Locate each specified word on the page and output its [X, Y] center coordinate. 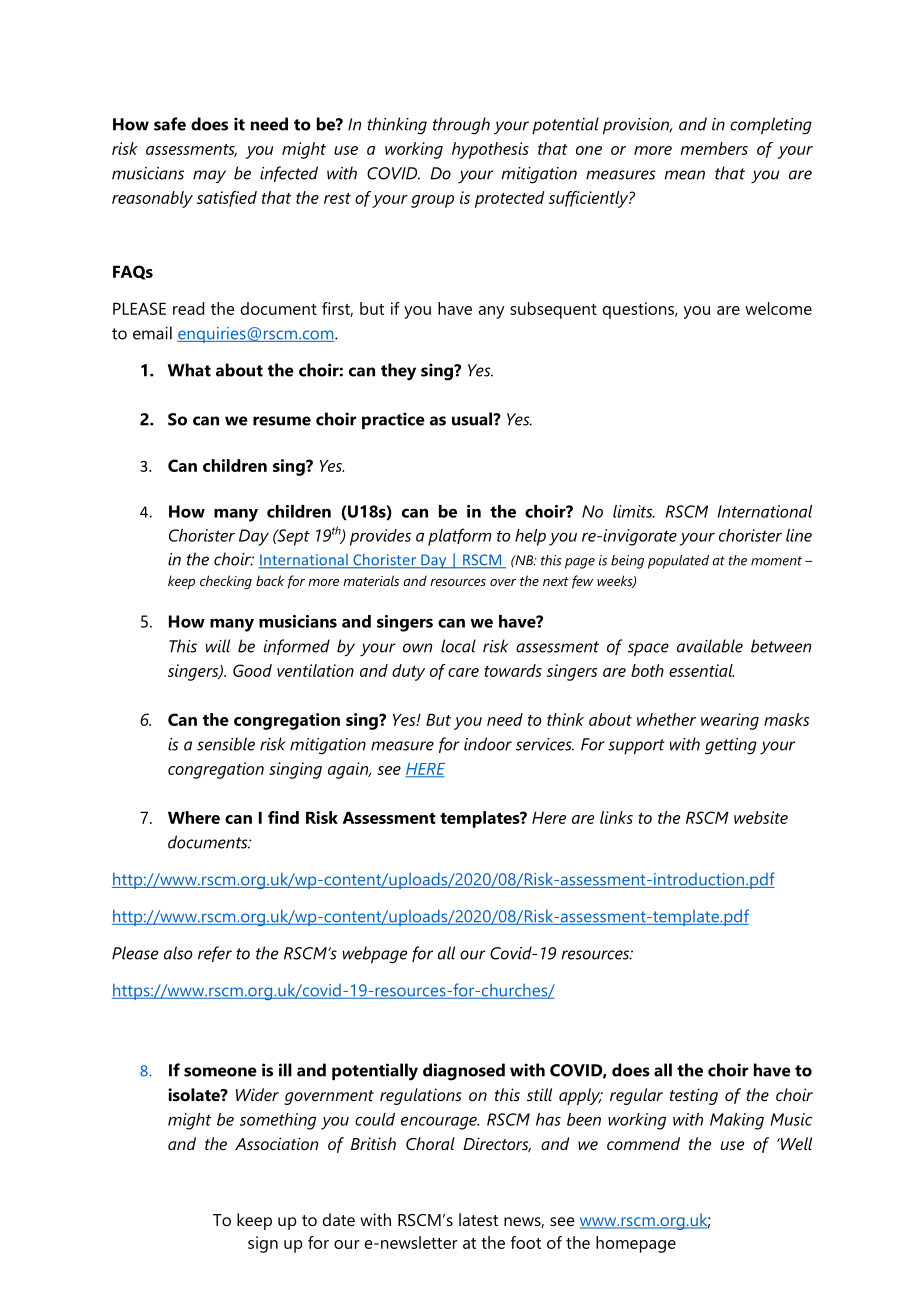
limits [634, 511]
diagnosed [464, 1072]
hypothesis [490, 150]
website [761, 817]
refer [215, 954]
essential [701, 670]
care [463, 672]
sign [263, 1244]
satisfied [227, 199]
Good [252, 670]
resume [282, 421]
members [714, 148]
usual [473, 419]
